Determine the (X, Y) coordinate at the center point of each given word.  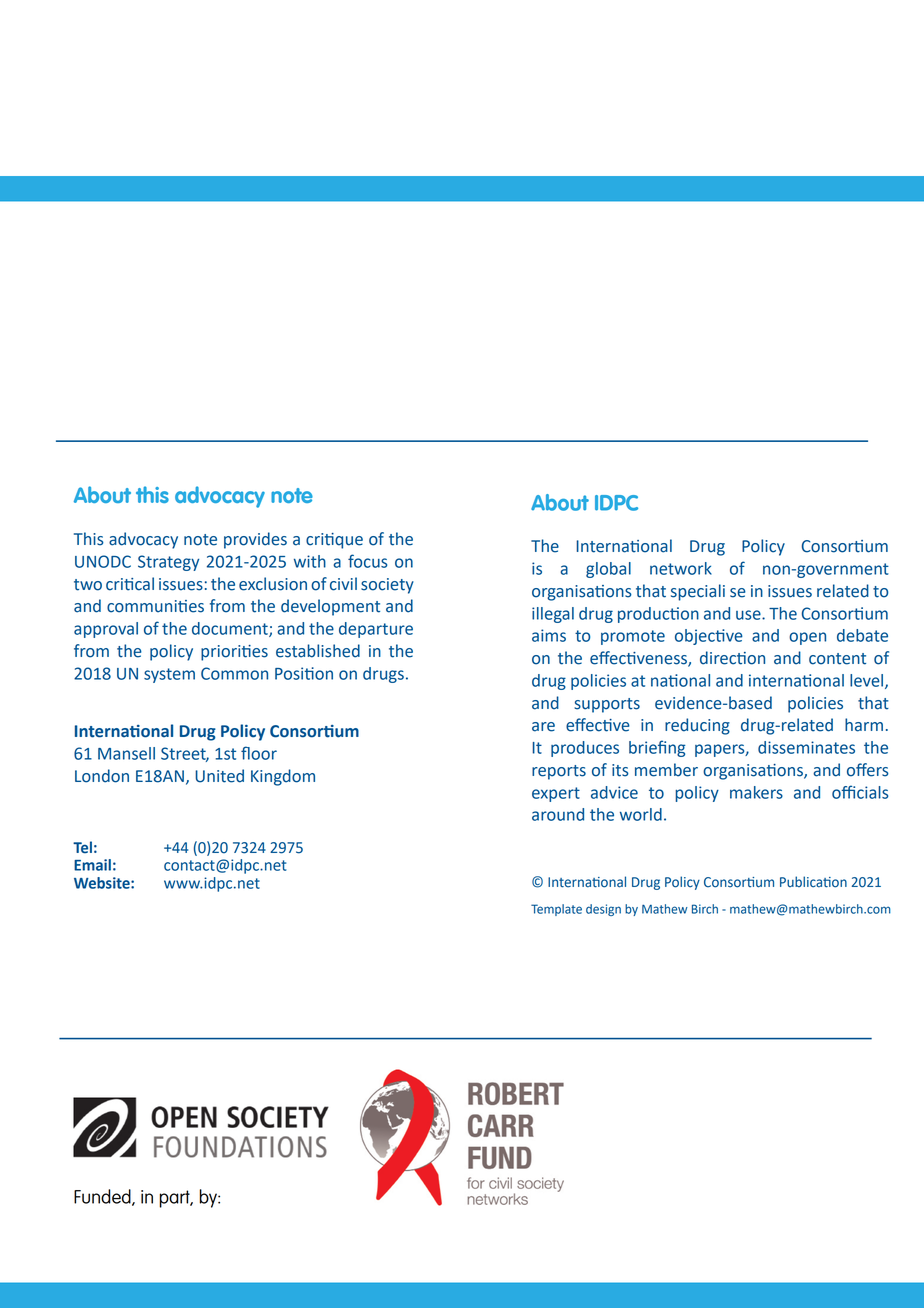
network (681, 568)
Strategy (168, 563)
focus (367, 561)
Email (92, 865)
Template (556, 910)
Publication (813, 882)
